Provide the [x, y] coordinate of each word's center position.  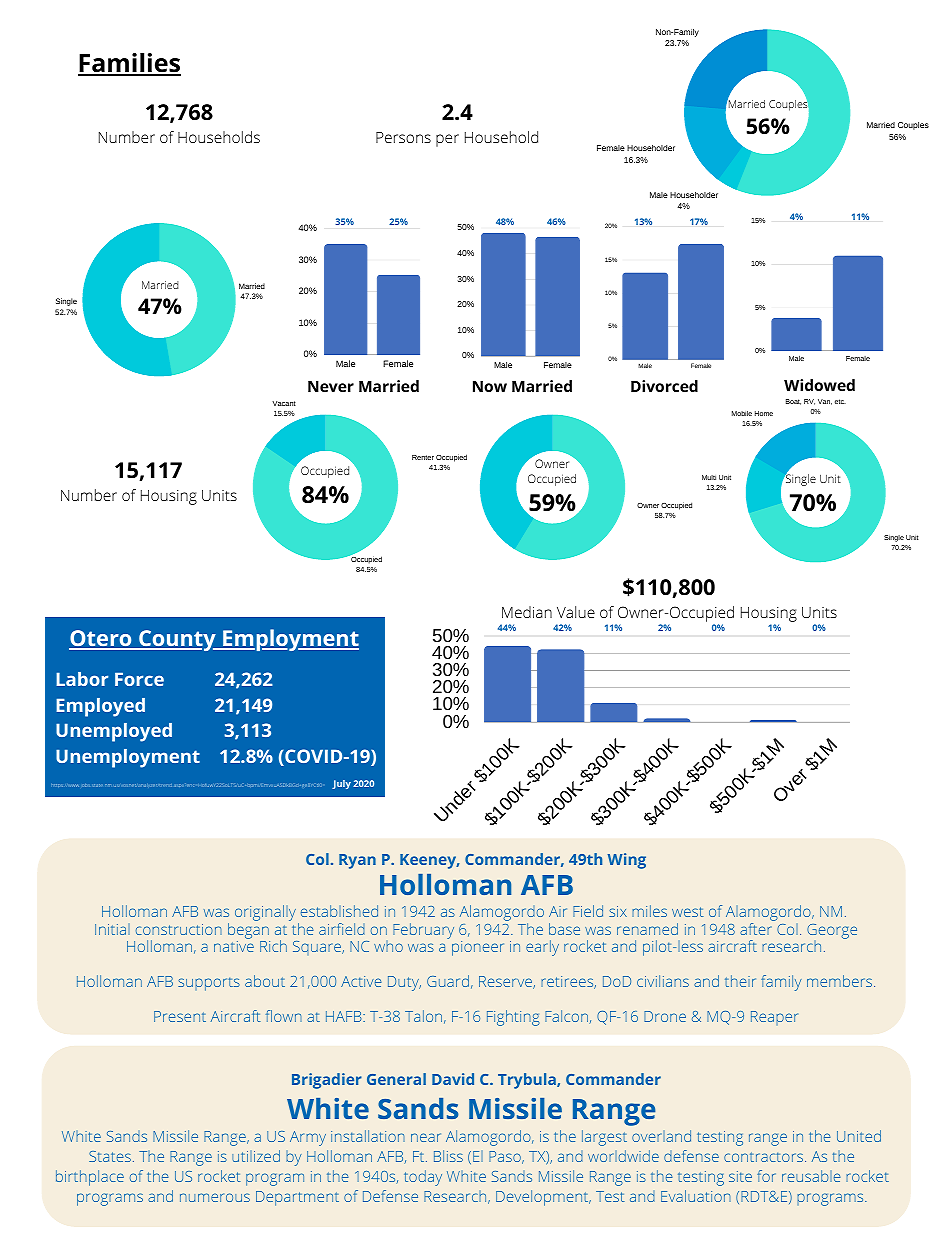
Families [129, 64]
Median [527, 612]
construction [179, 929]
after [756, 929]
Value [576, 612]
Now [490, 386]
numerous [215, 1197]
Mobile [742, 413]
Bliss [448, 1156]
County [177, 640]
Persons [403, 137]
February [423, 931]
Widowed [819, 385]
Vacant [284, 403]
